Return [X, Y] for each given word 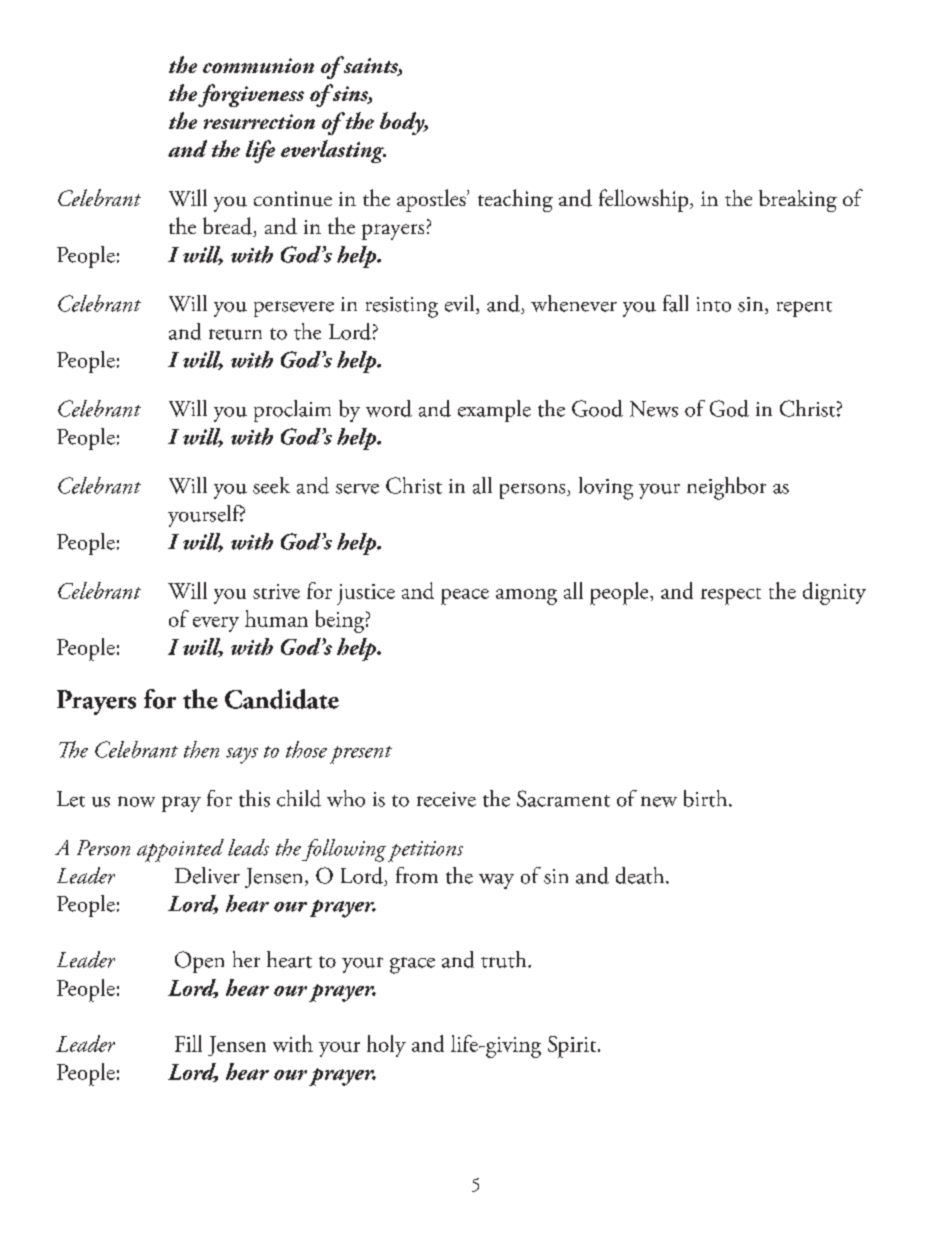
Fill [188, 1043]
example [494, 411]
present [361, 755]
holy [386, 1046]
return [235, 334]
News [654, 409]
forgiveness [251, 95]
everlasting [333, 151]
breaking [798, 201]
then [201, 749]
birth [707, 798]
